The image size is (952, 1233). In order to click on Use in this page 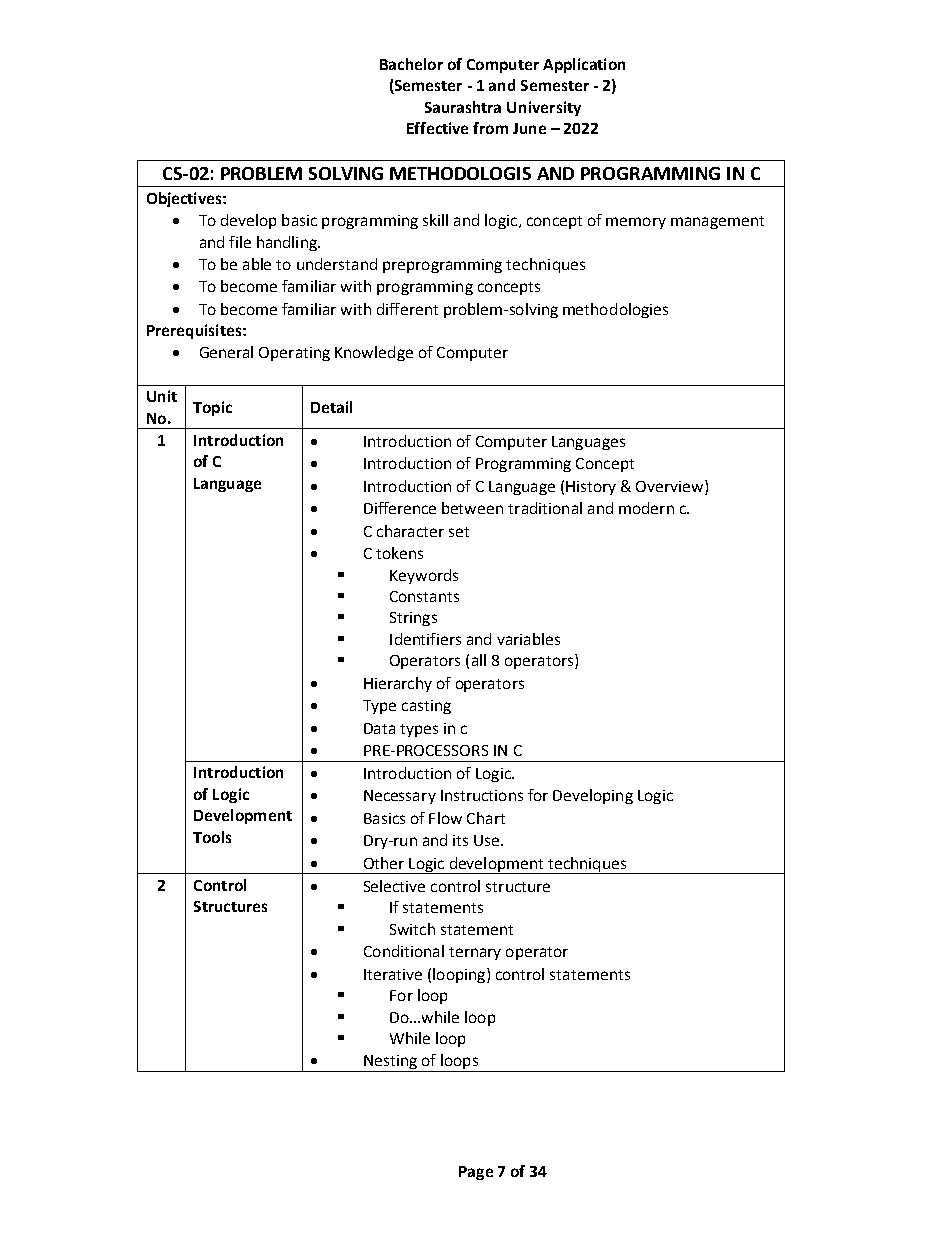, I will do `click(488, 840)`.
